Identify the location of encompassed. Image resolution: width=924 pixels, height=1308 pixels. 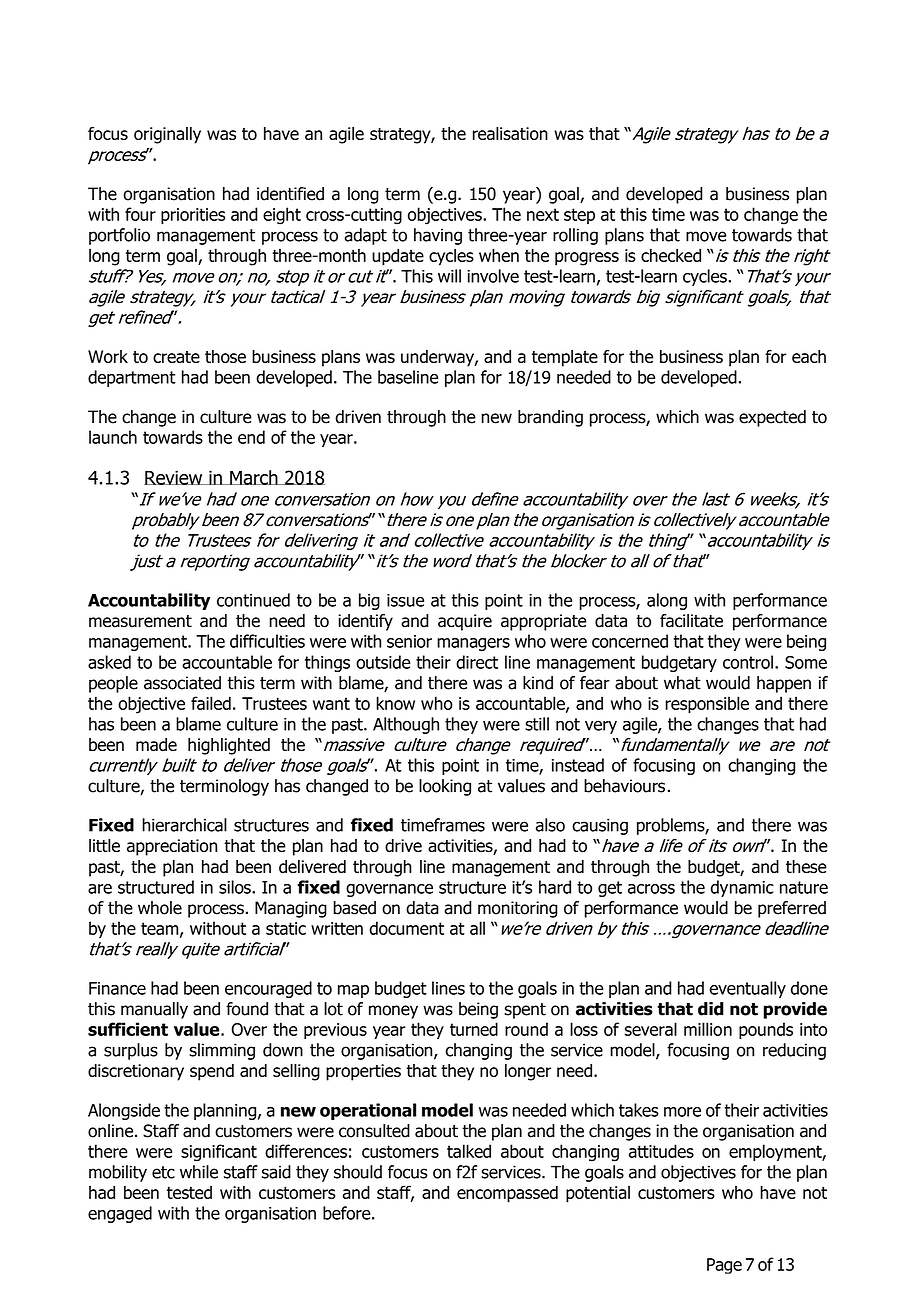
(507, 1194).
